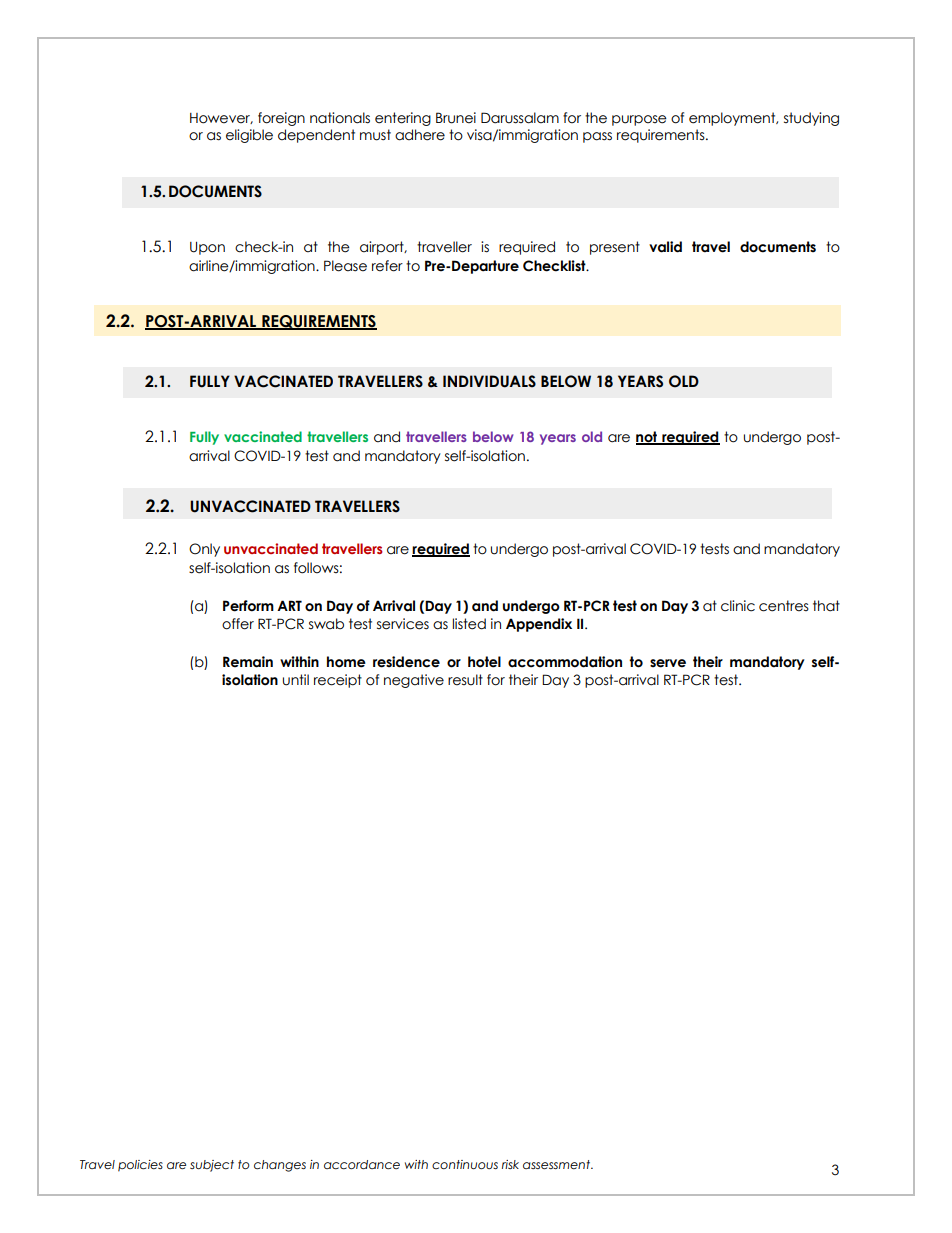 This image has width=952, height=1233. I want to click on eligible, so click(249, 136).
